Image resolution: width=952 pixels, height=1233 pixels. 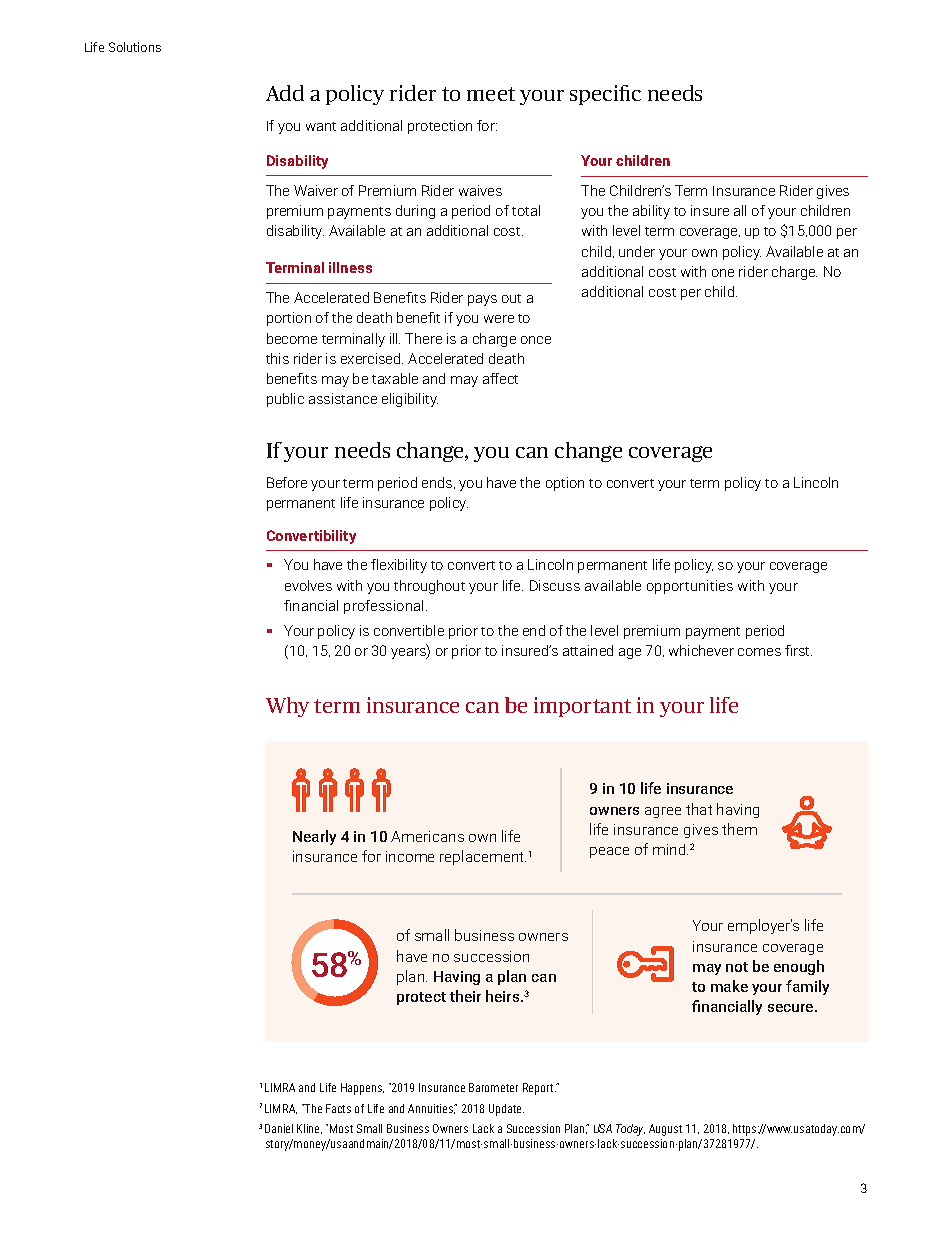 What do you see at coordinates (429, 587) in the screenshot?
I see `throughout` at bounding box center [429, 587].
